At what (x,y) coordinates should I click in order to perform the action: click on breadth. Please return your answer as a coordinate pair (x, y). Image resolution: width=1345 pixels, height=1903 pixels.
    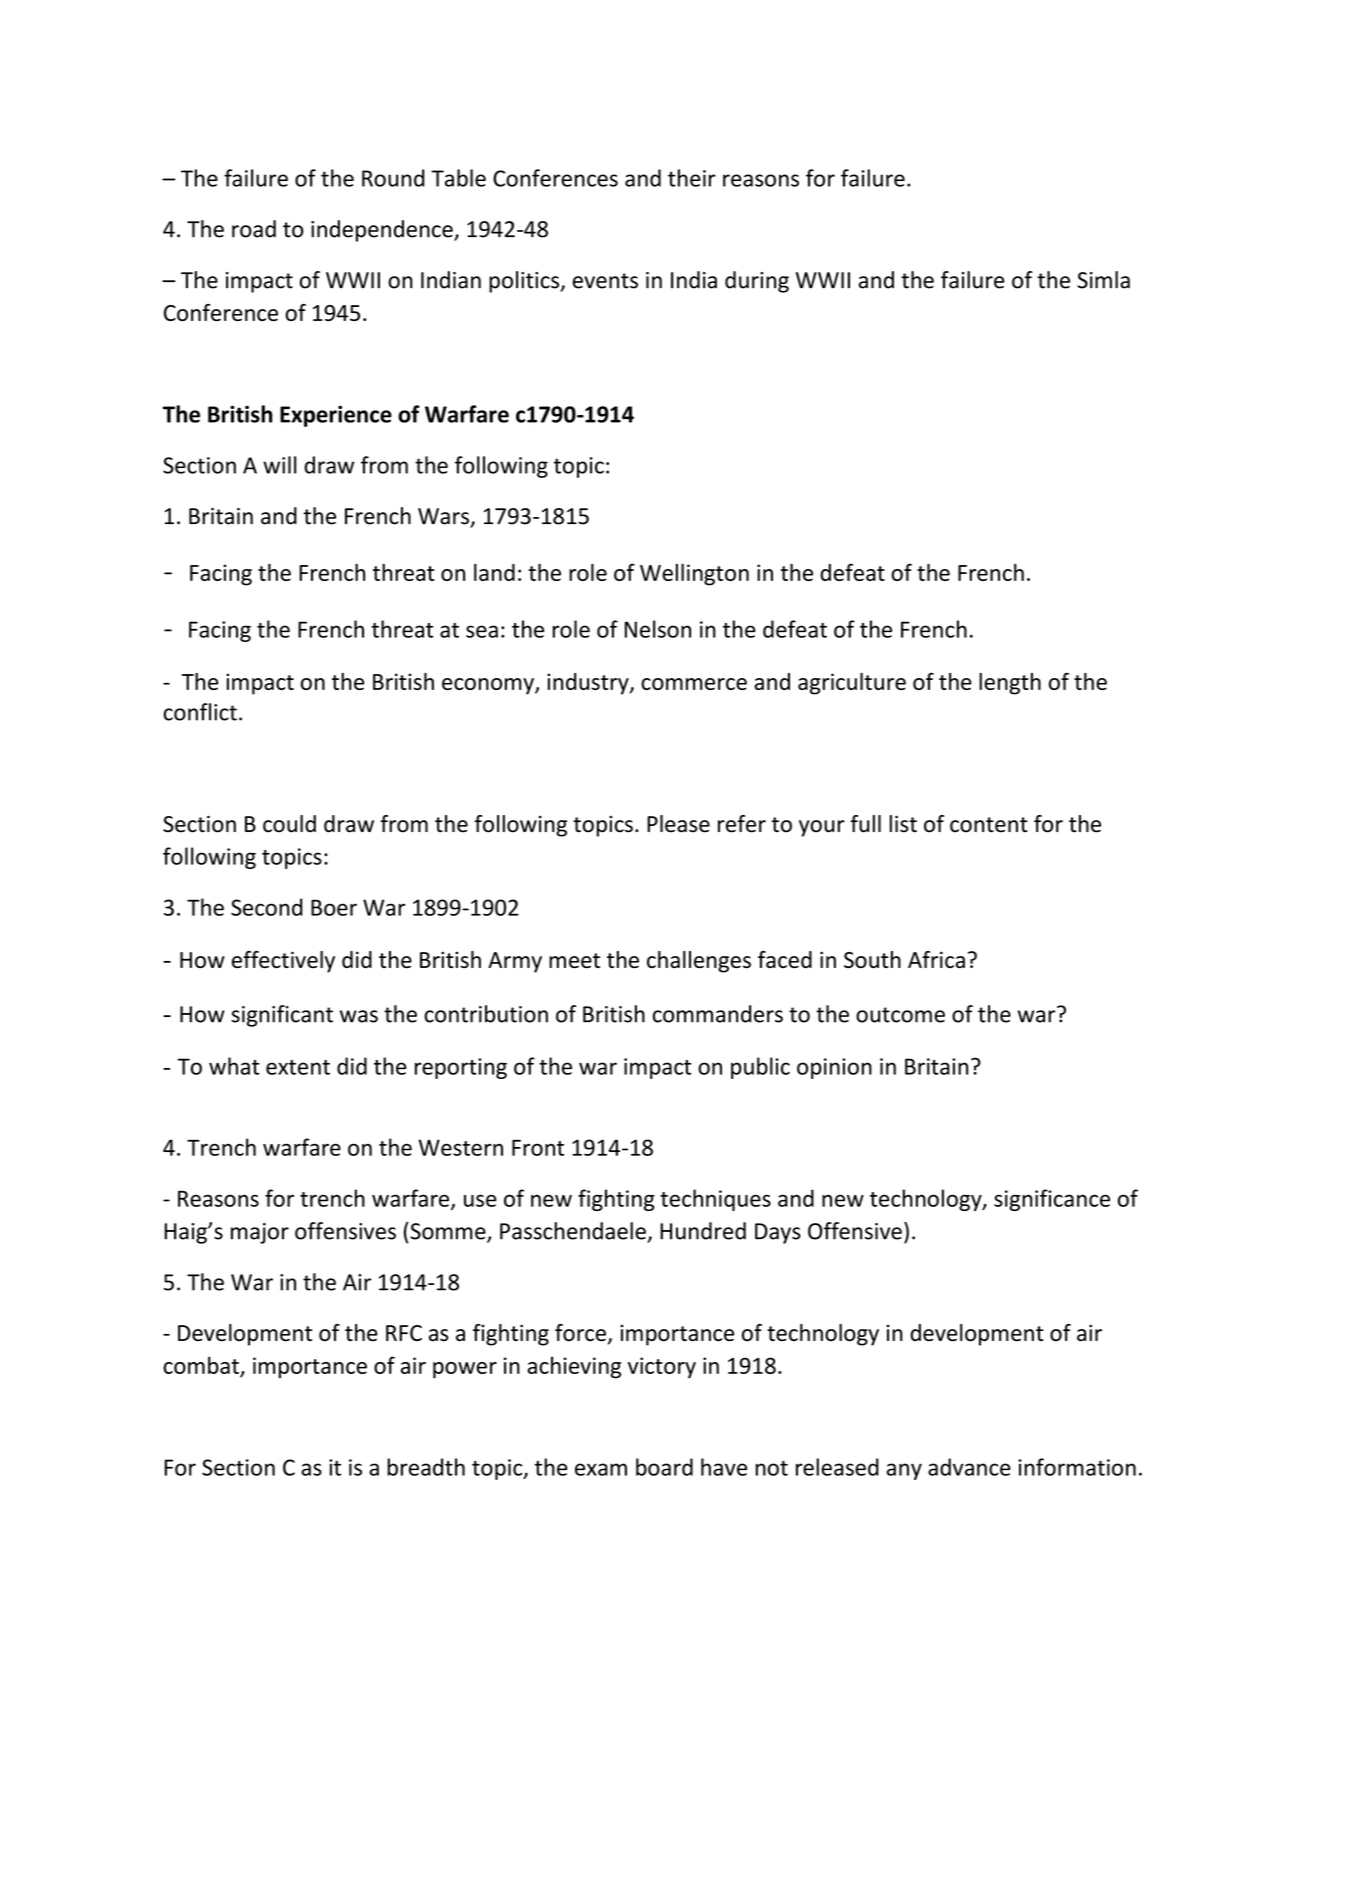
    Looking at the image, I should click on (426, 1467).
